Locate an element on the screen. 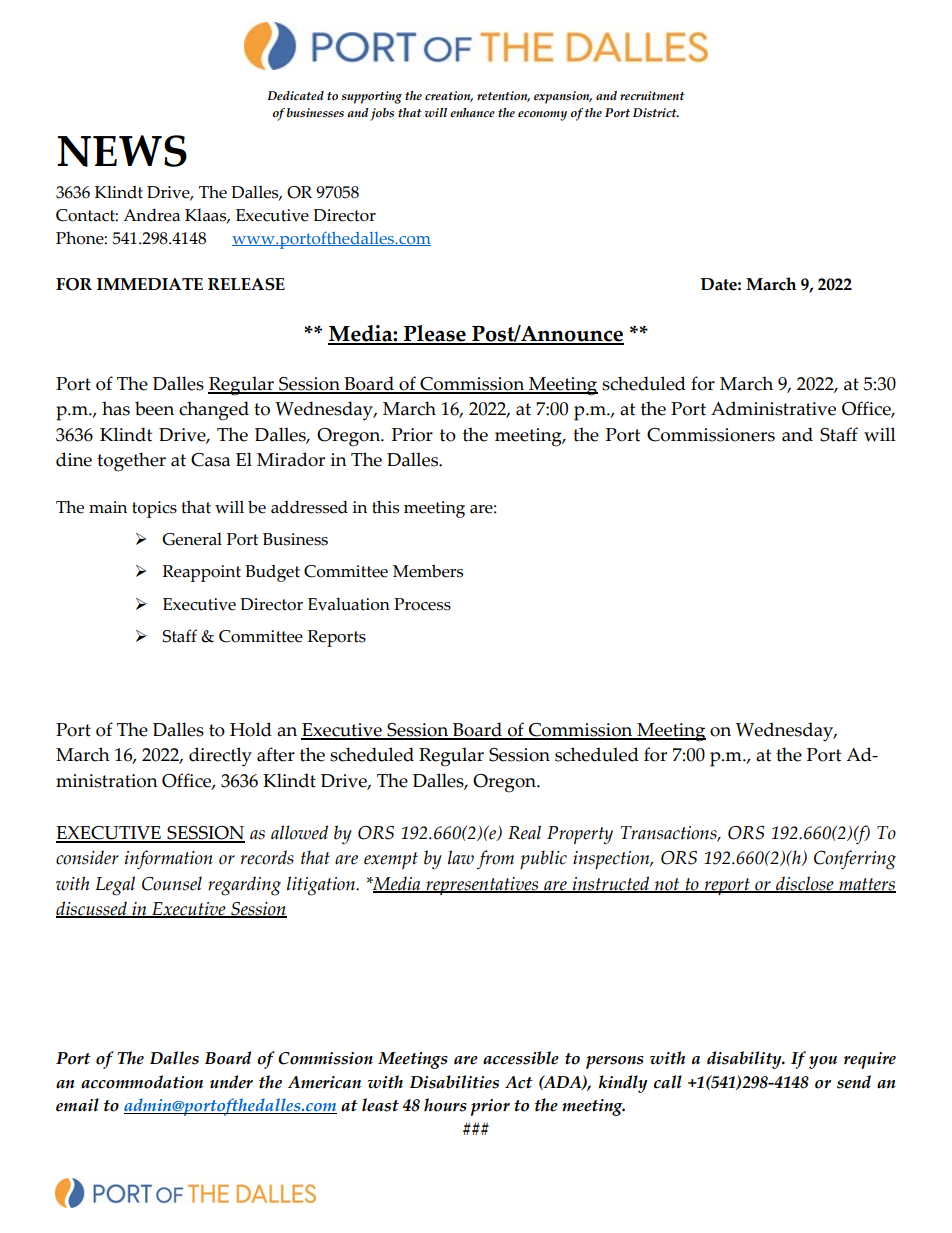 Image resolution: width=952 pixels, height=1233 pixels. NEWS is located at coordinates (122, 151).
